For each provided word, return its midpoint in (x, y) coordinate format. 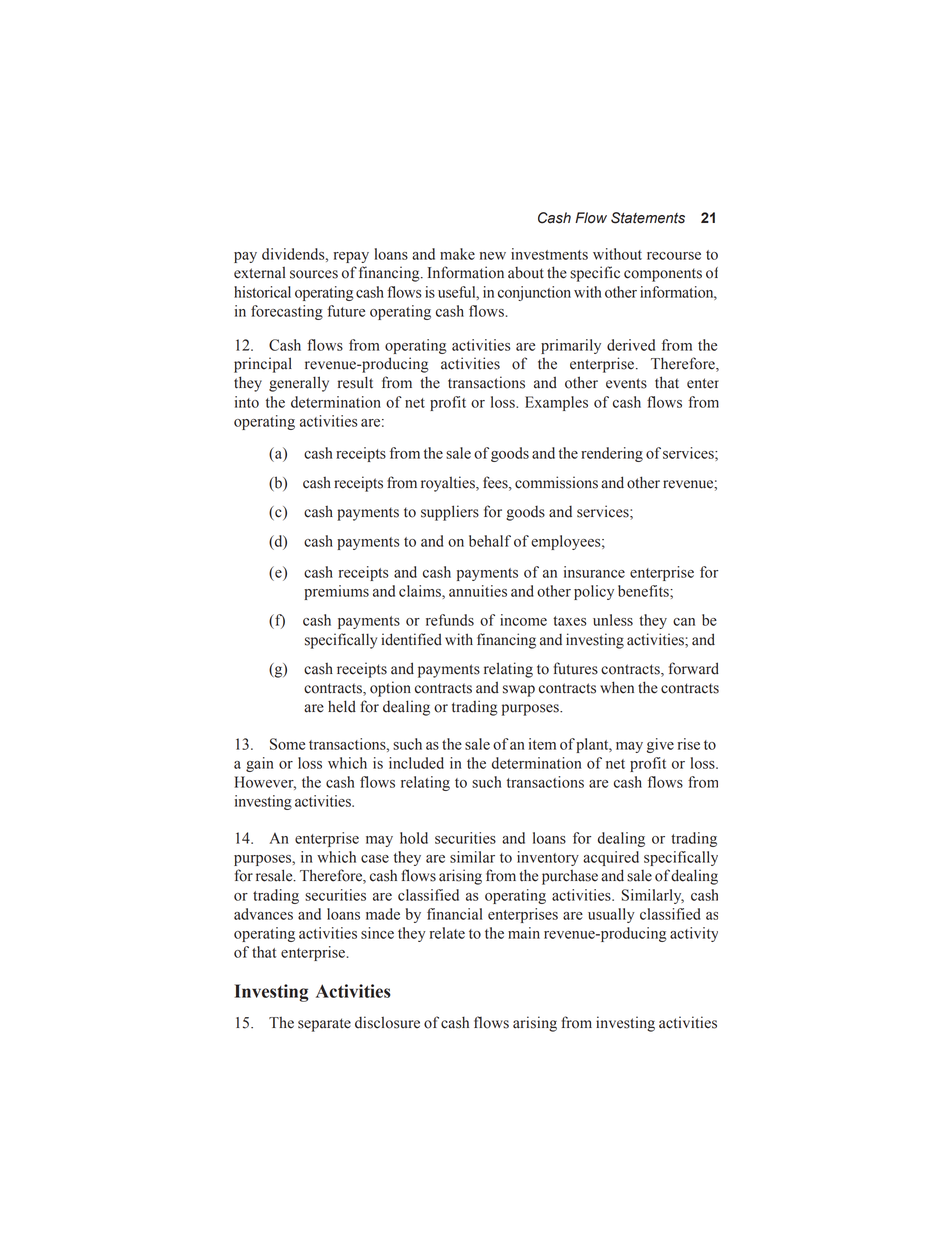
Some (287, 744)
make (457, 254)
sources (314, 274)
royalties (449, 484)
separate (324, 1025)
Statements (648, 218)
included (416, 763)
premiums (336, 592)
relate (447, 933)
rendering (612, 454)
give (660, 745)
